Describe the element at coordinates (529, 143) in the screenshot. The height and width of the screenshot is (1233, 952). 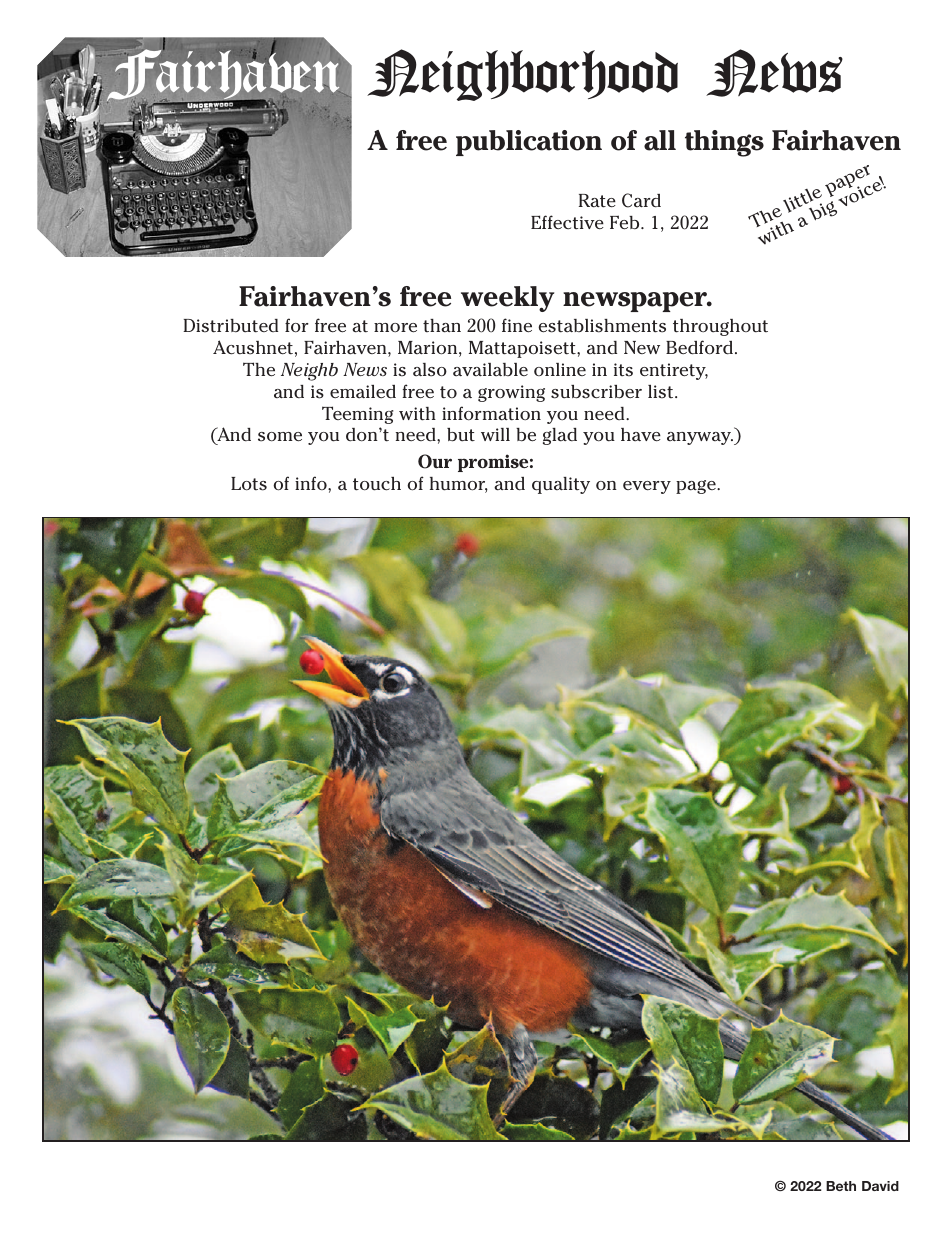
I see `publication` at that location.
